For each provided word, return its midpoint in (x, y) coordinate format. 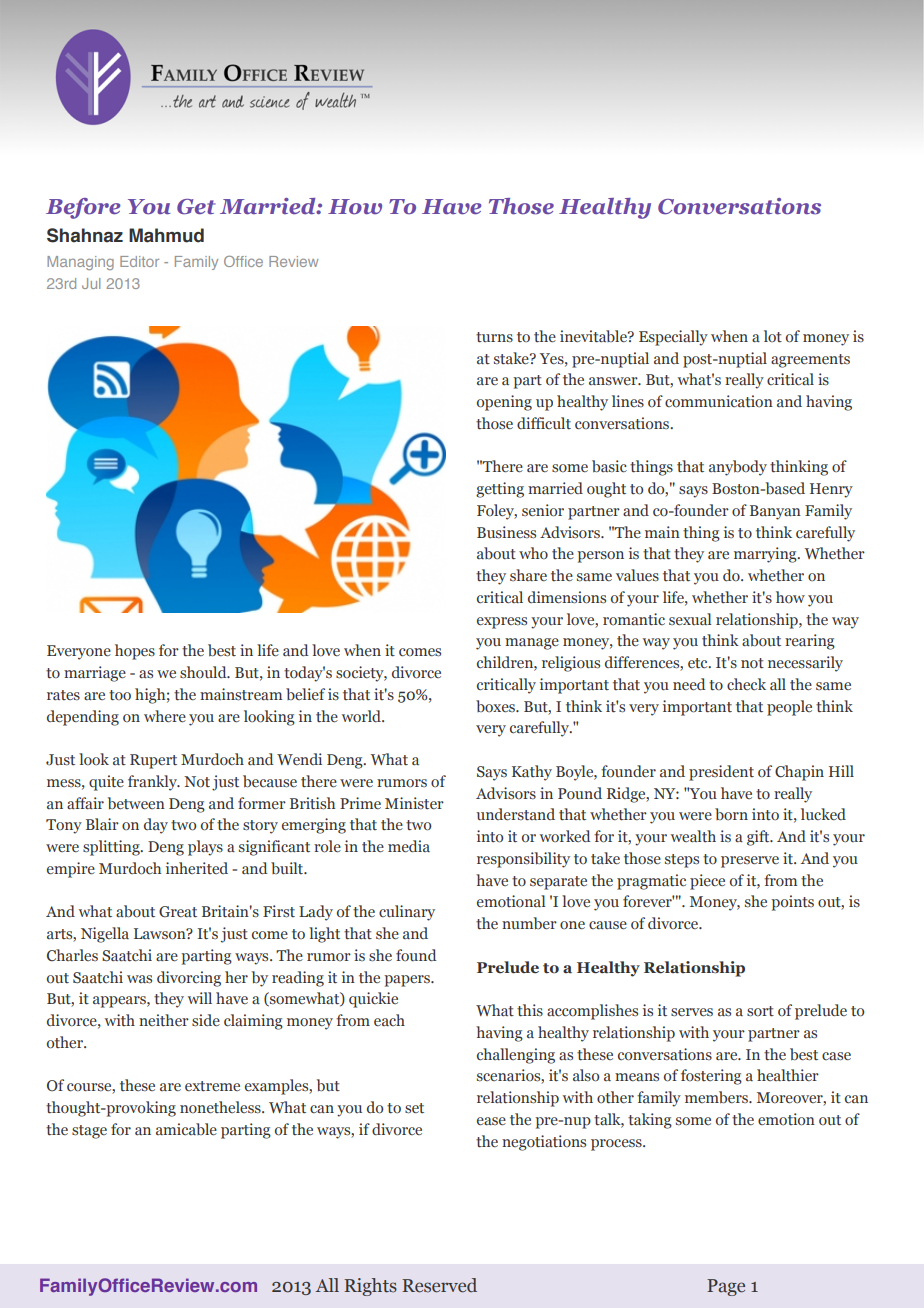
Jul (91, 283)
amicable (186, 1129)
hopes (135, 652)
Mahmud (166, 235)
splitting (112, 848)
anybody (738, 468)
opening (504, 403)
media (409, 846)
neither (164, 1020)
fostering (711, 1077)
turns (494, 337)
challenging (516, 1056)
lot (773, 336)
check (746, 684)
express (502, 623)
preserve (750, 862)
